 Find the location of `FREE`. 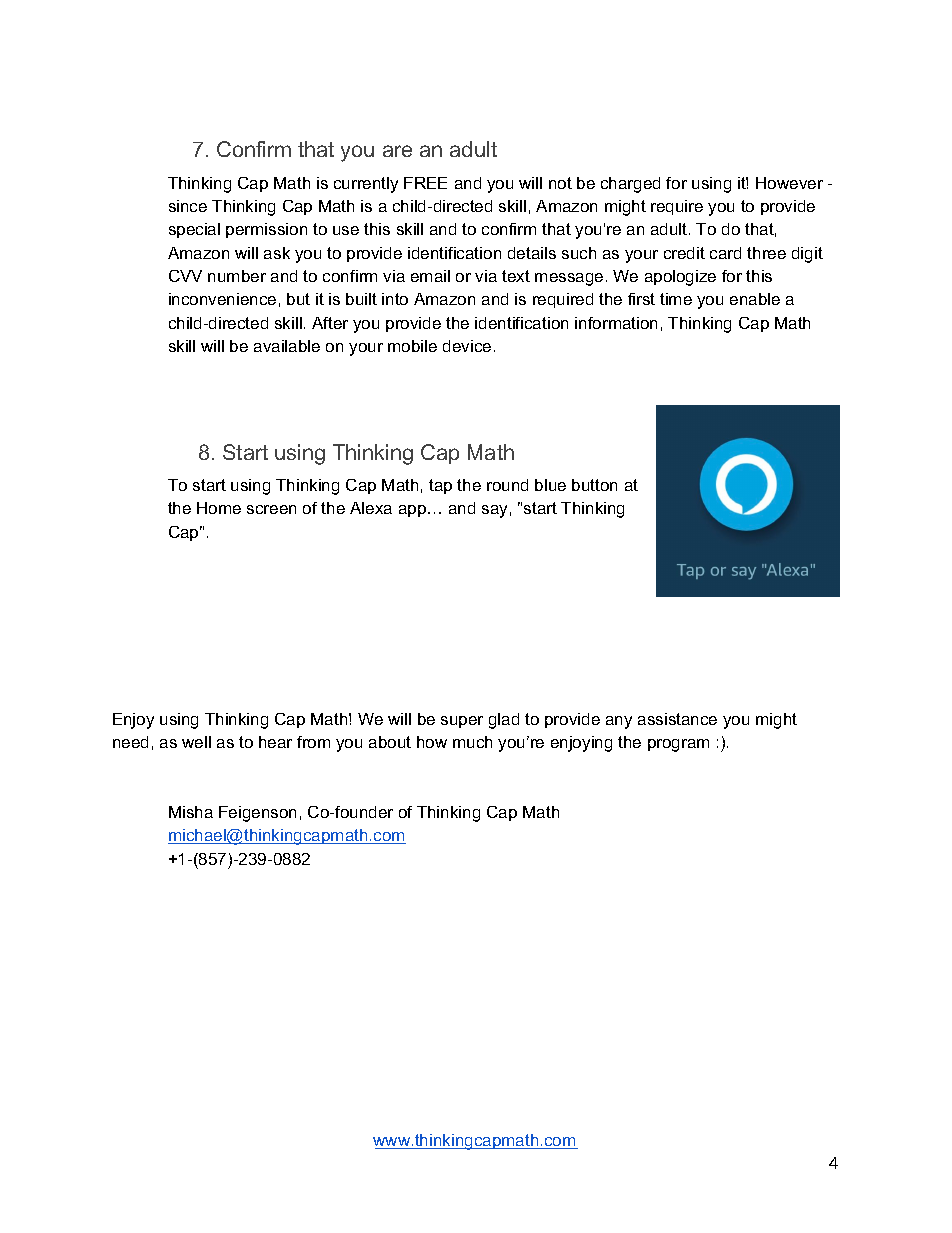

FREE is located at coordinates (425, 183).
